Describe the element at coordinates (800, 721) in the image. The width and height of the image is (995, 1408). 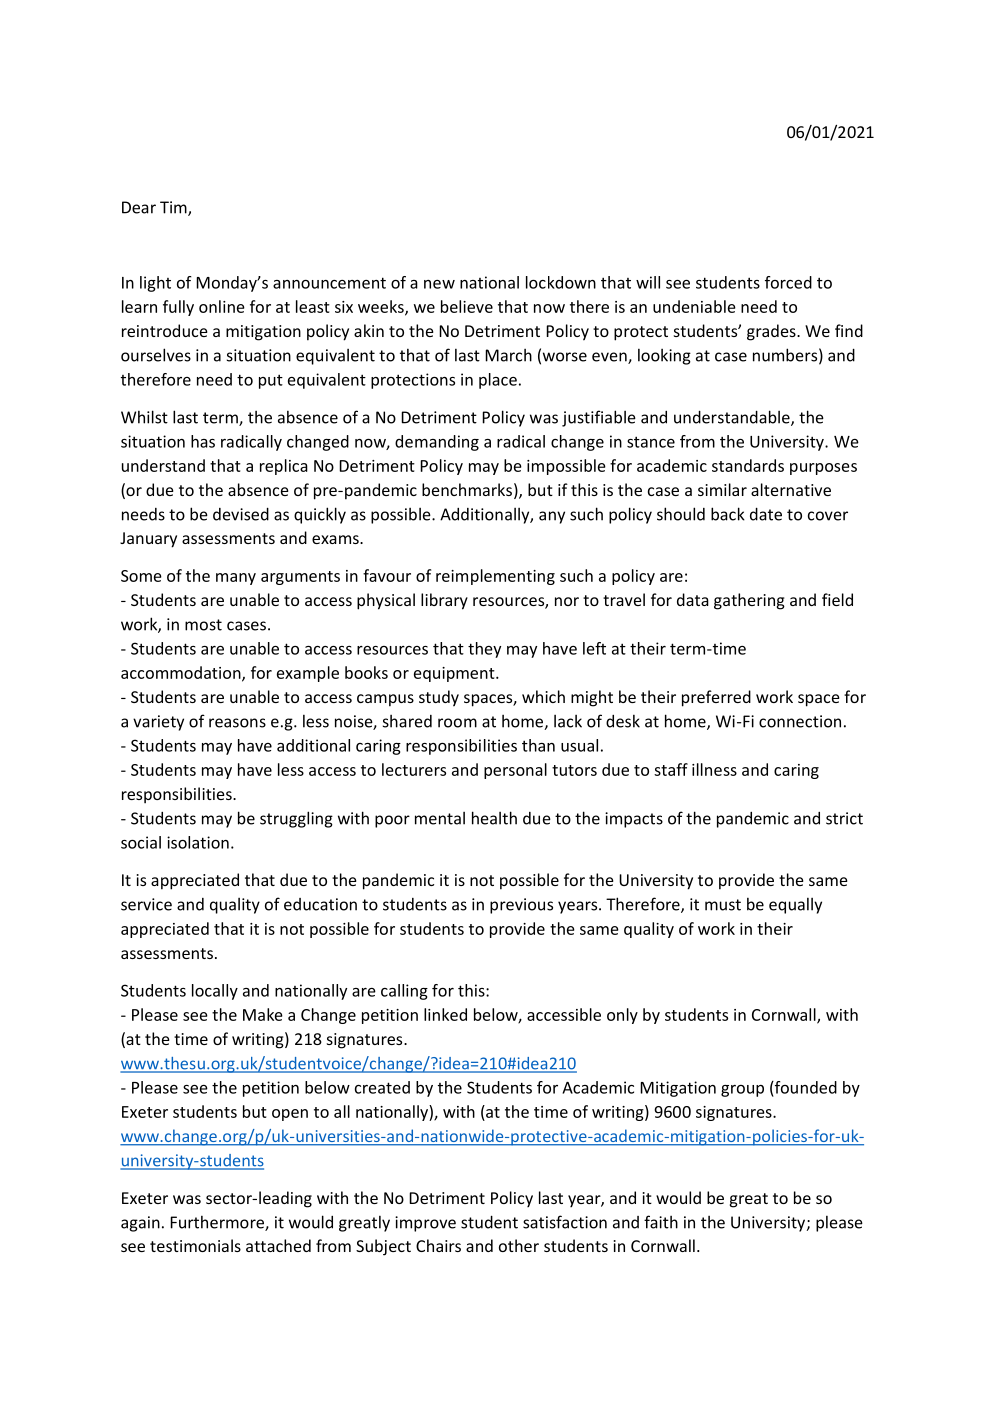
I see `connection` at that location.
